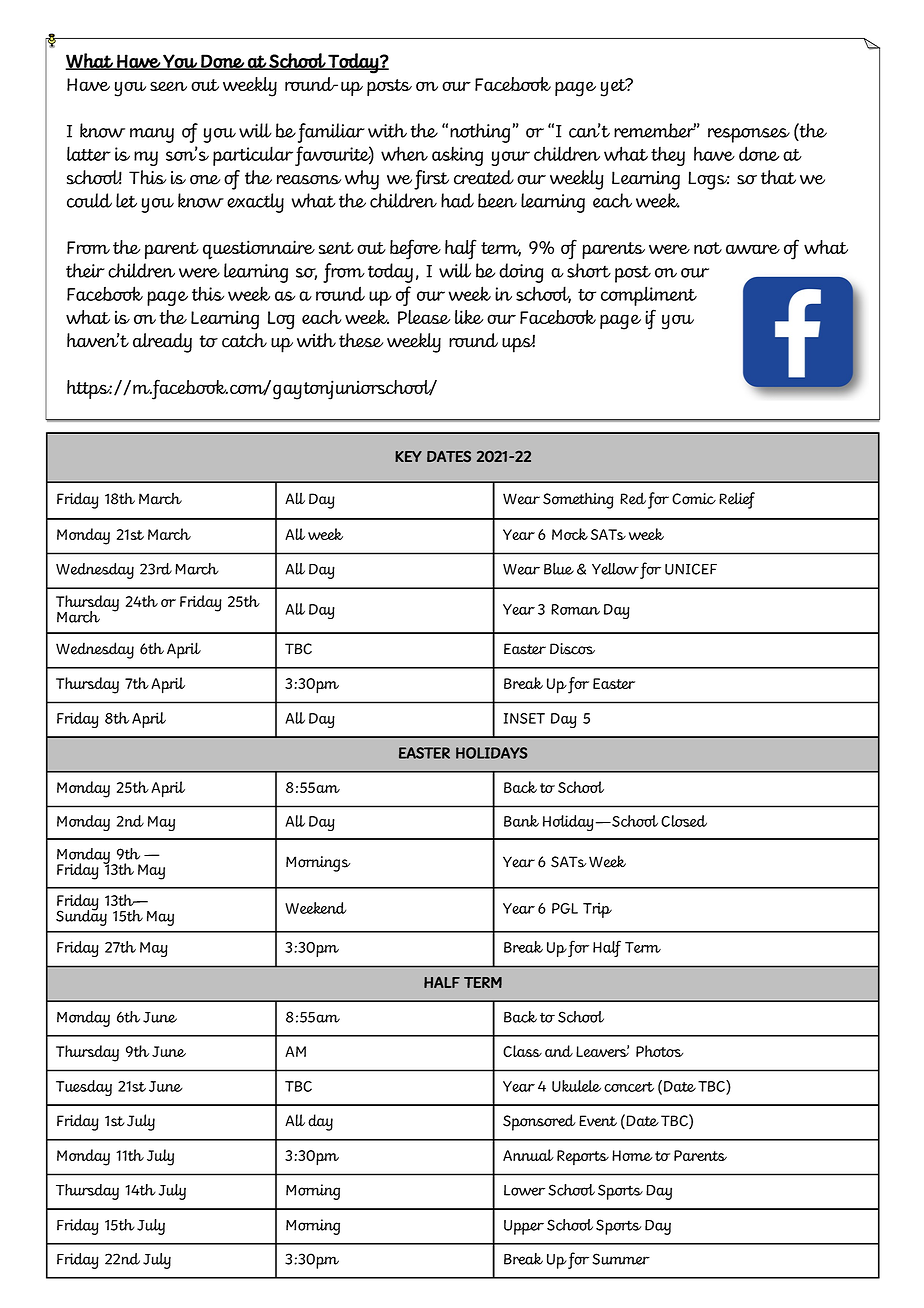 This image has width=924, height=1308. What do you see at coordinates (668, 156) in the image?
I see `they` at bounding box center [668, 156].
